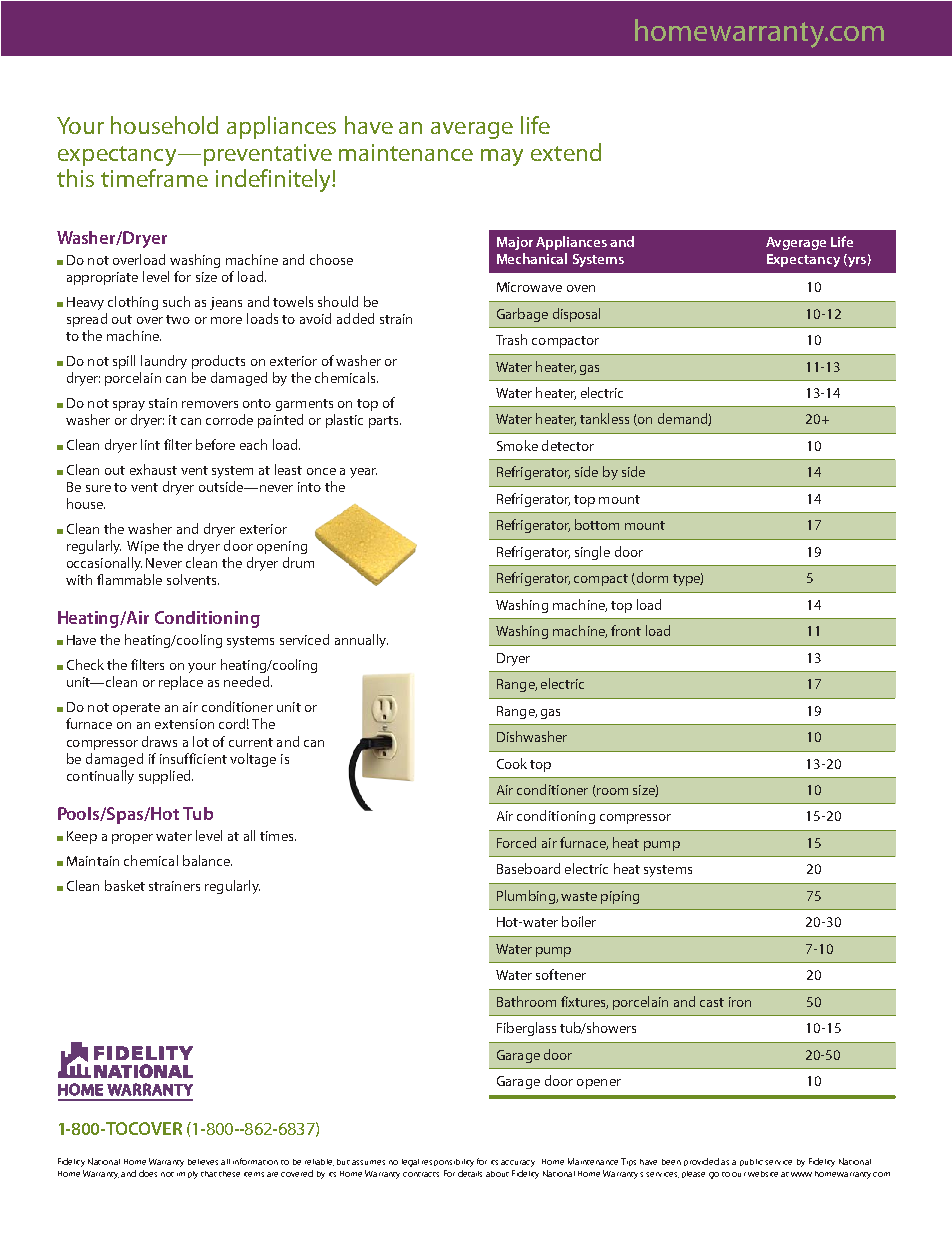 The height and width of the page is (1233, 952). I want to click on legal, so click(410, 1163).
